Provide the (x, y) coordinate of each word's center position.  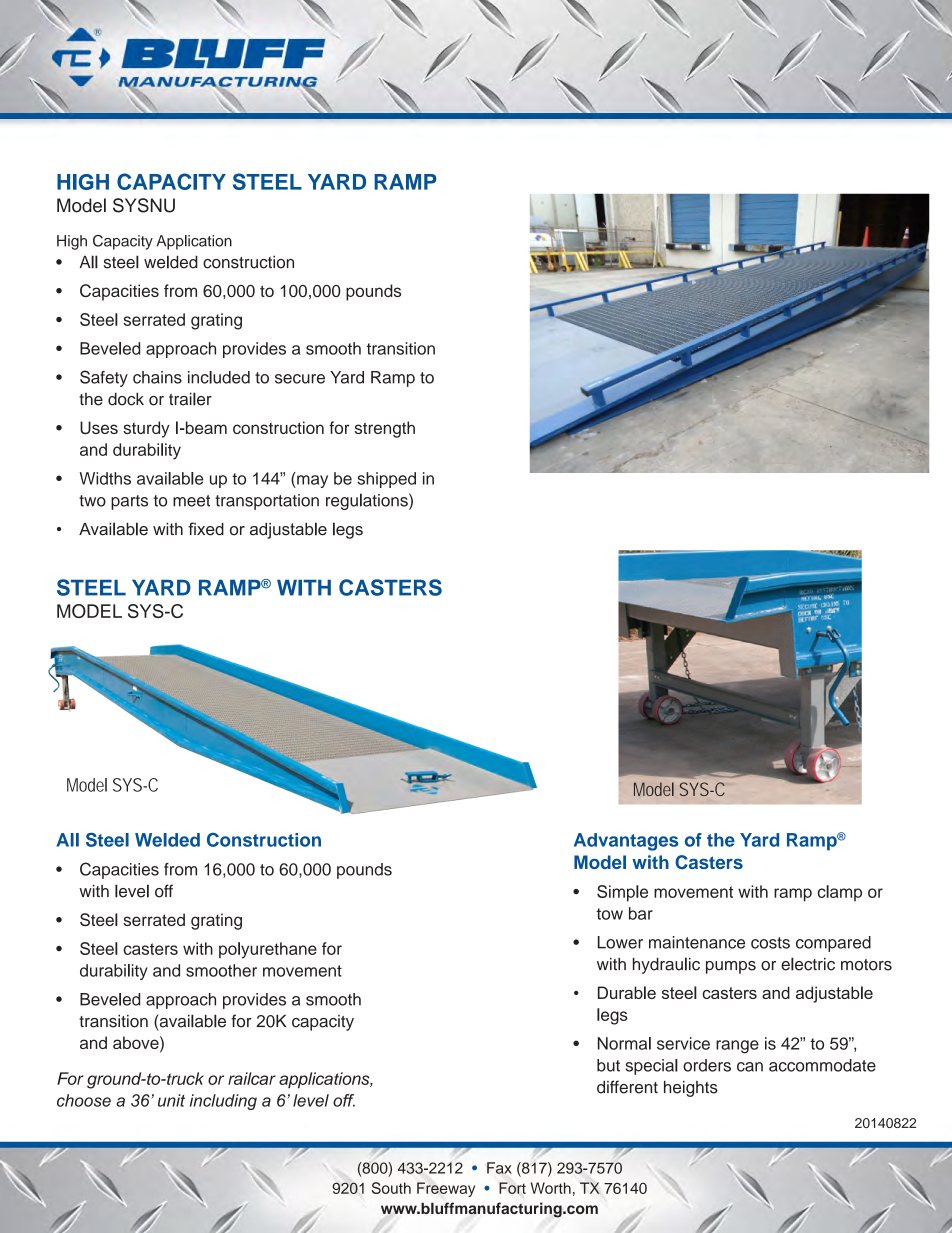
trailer (190, 399)
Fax (499, 1168)
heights (691, 1089)
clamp (840, 893)
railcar (252, 1078)
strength (385, 429)
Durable (627, 992)
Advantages (626, 842)
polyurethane (268, 950)
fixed (206, 529)
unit (171, 1100)
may (311, 481)
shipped (386, 480)
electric (808, 964)
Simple (622, 893)
